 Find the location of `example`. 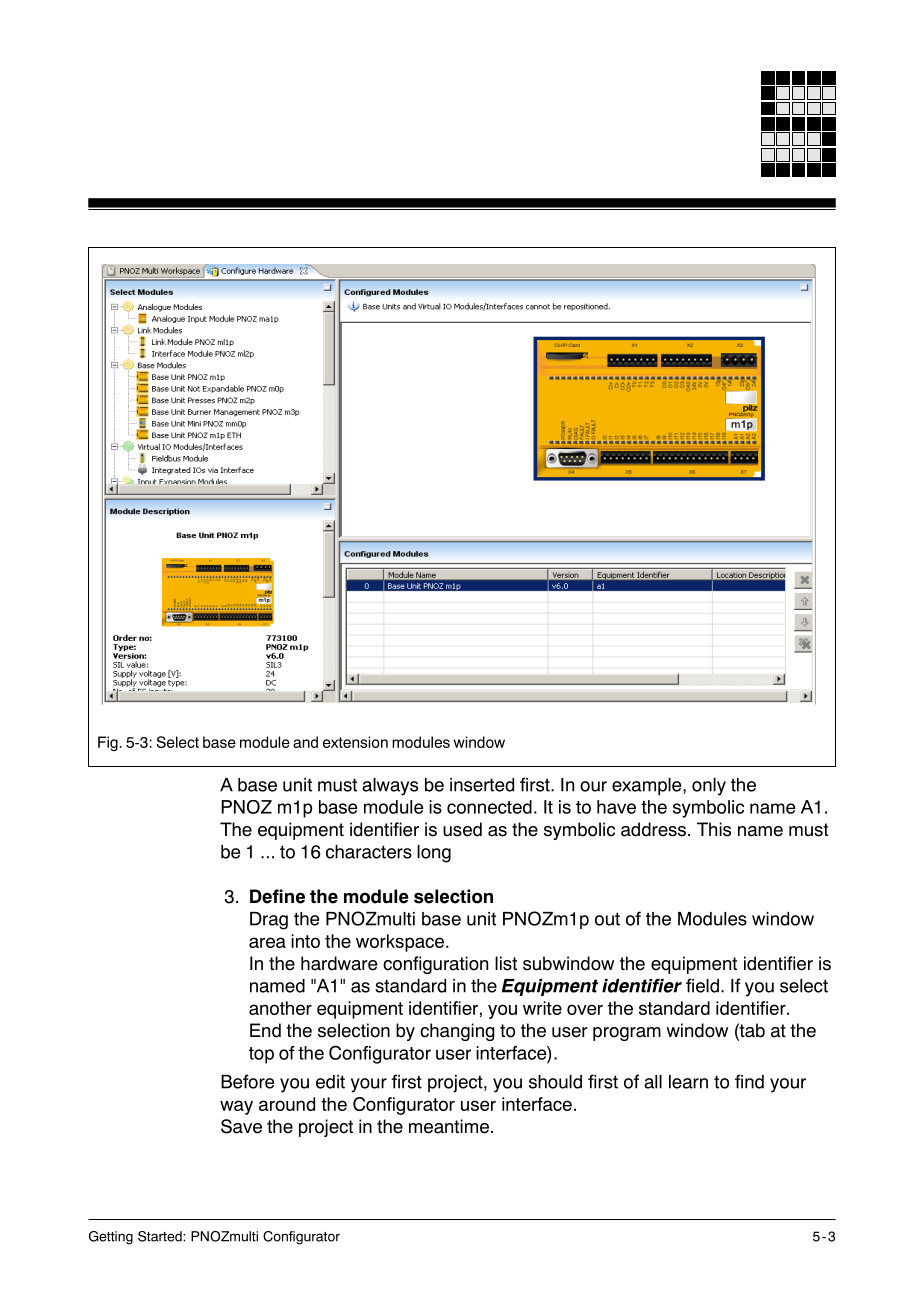

example is located at coordinates (648, 786).
